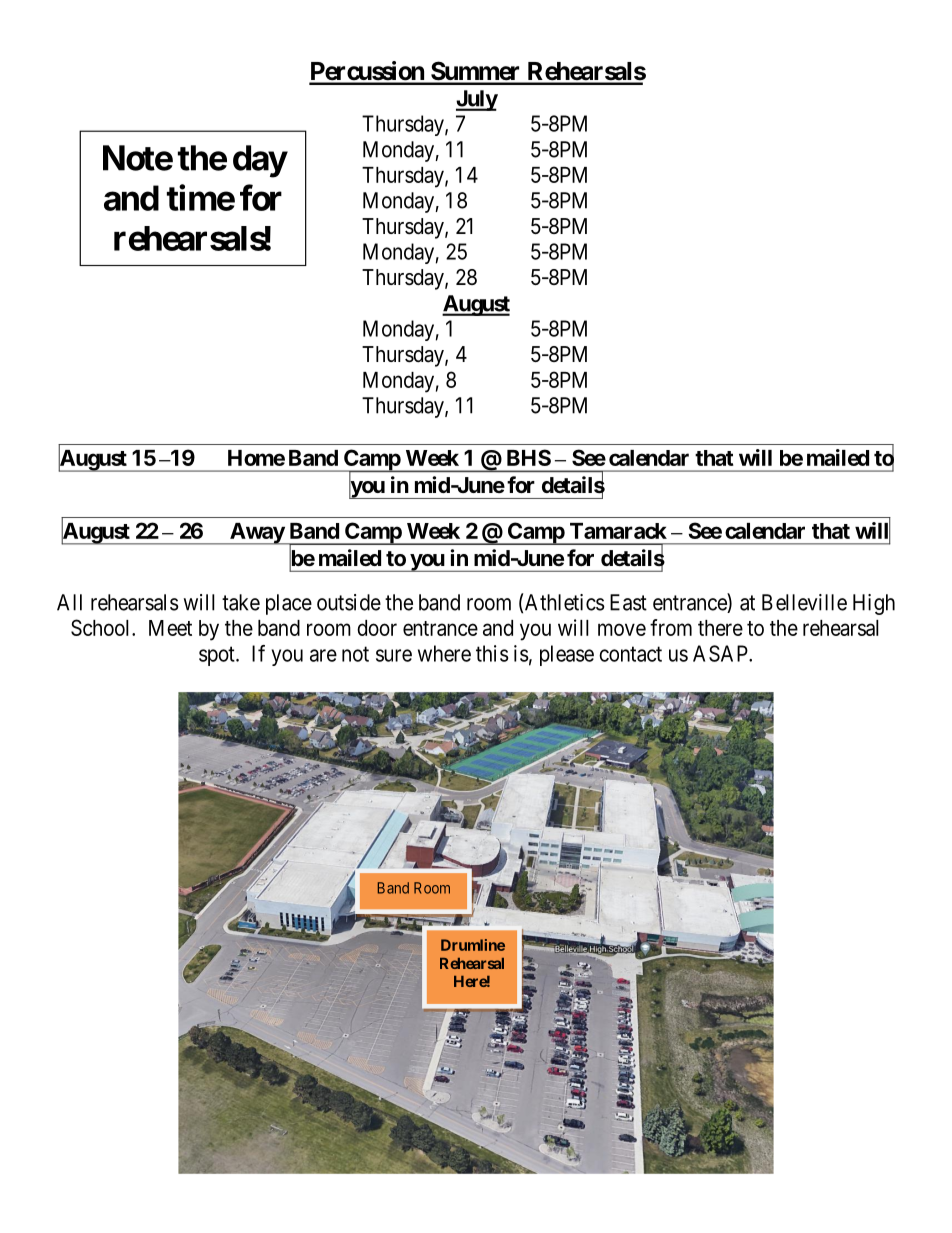  Describe the element at coordinates (874, 604) in the document. I see `High` at that location.
